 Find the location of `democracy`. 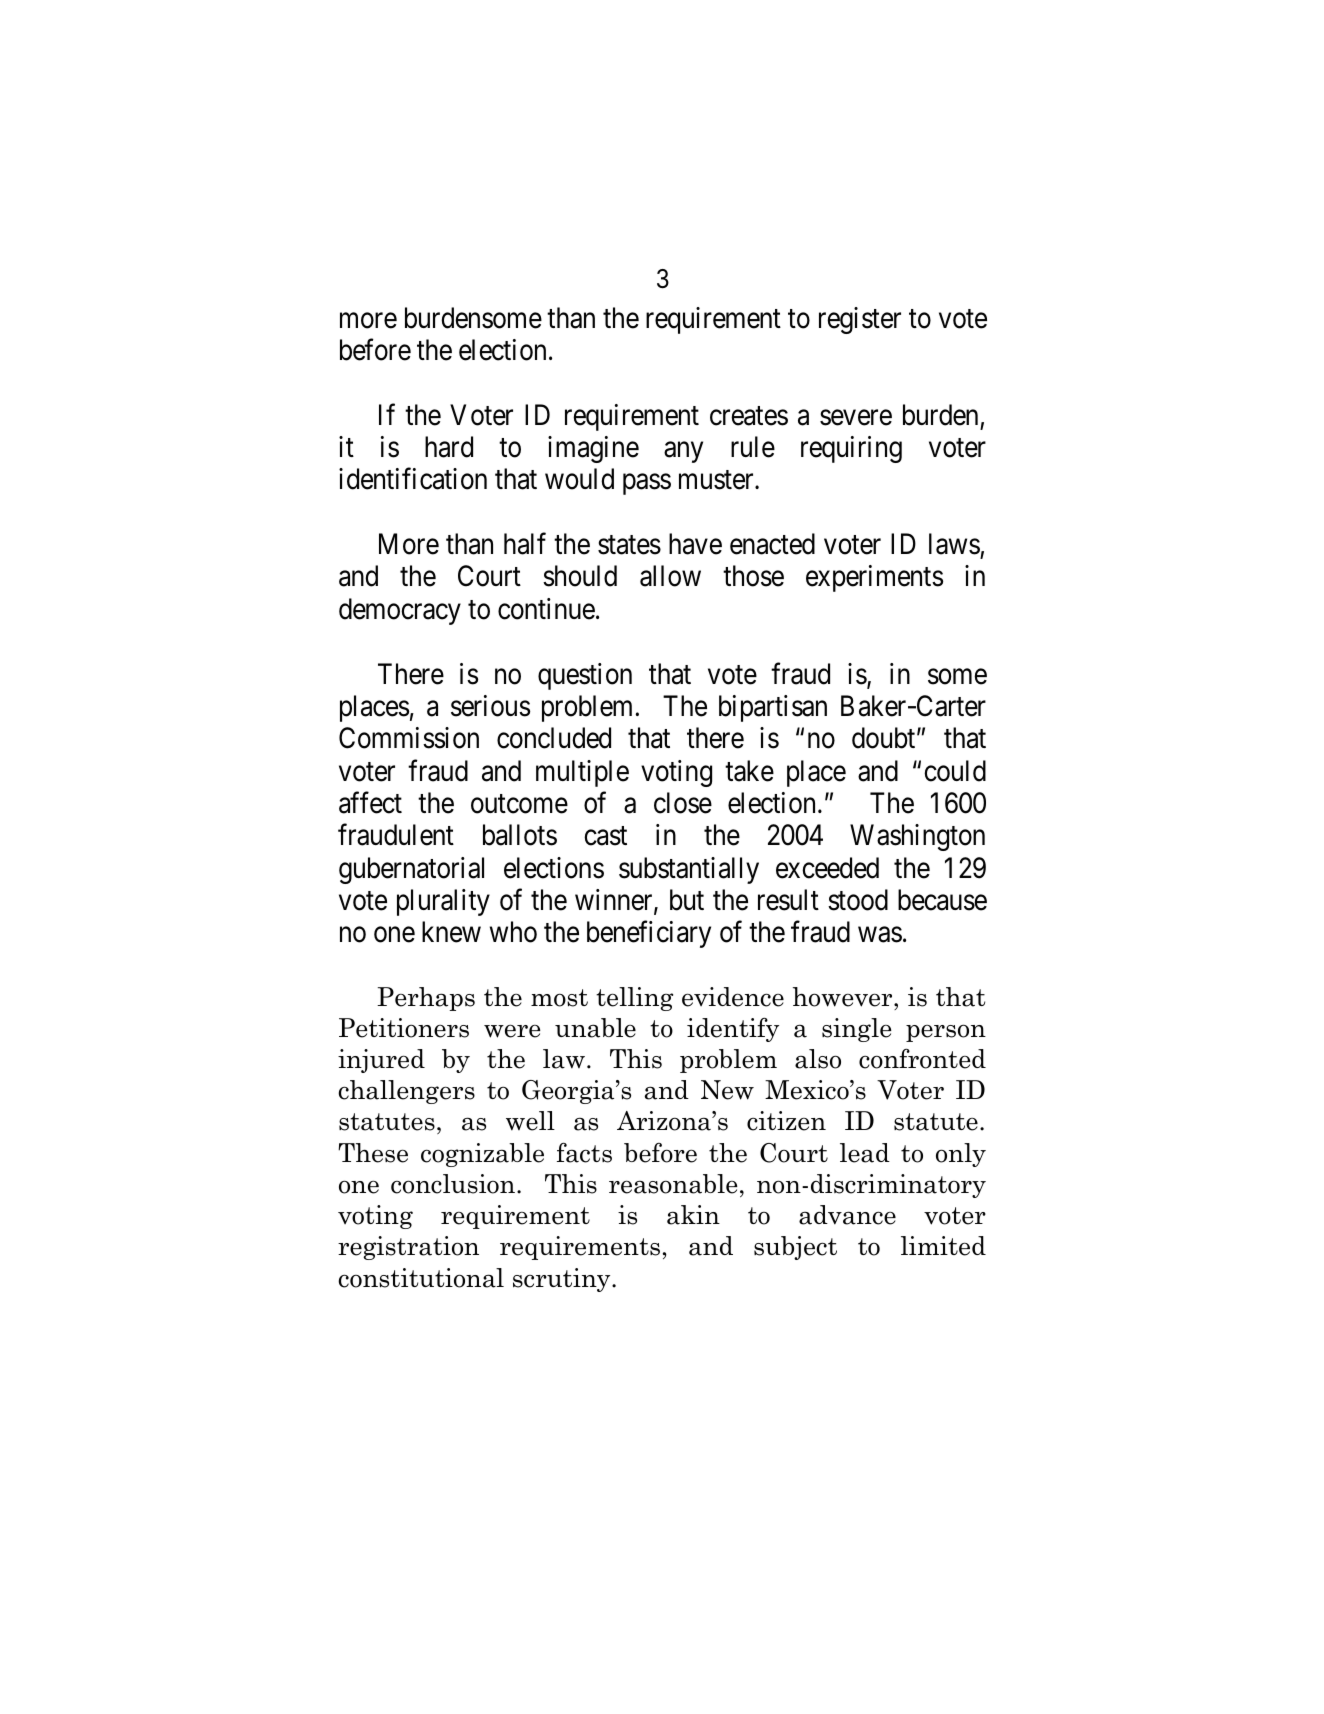

democracy is located at coordinates (400, 611).
